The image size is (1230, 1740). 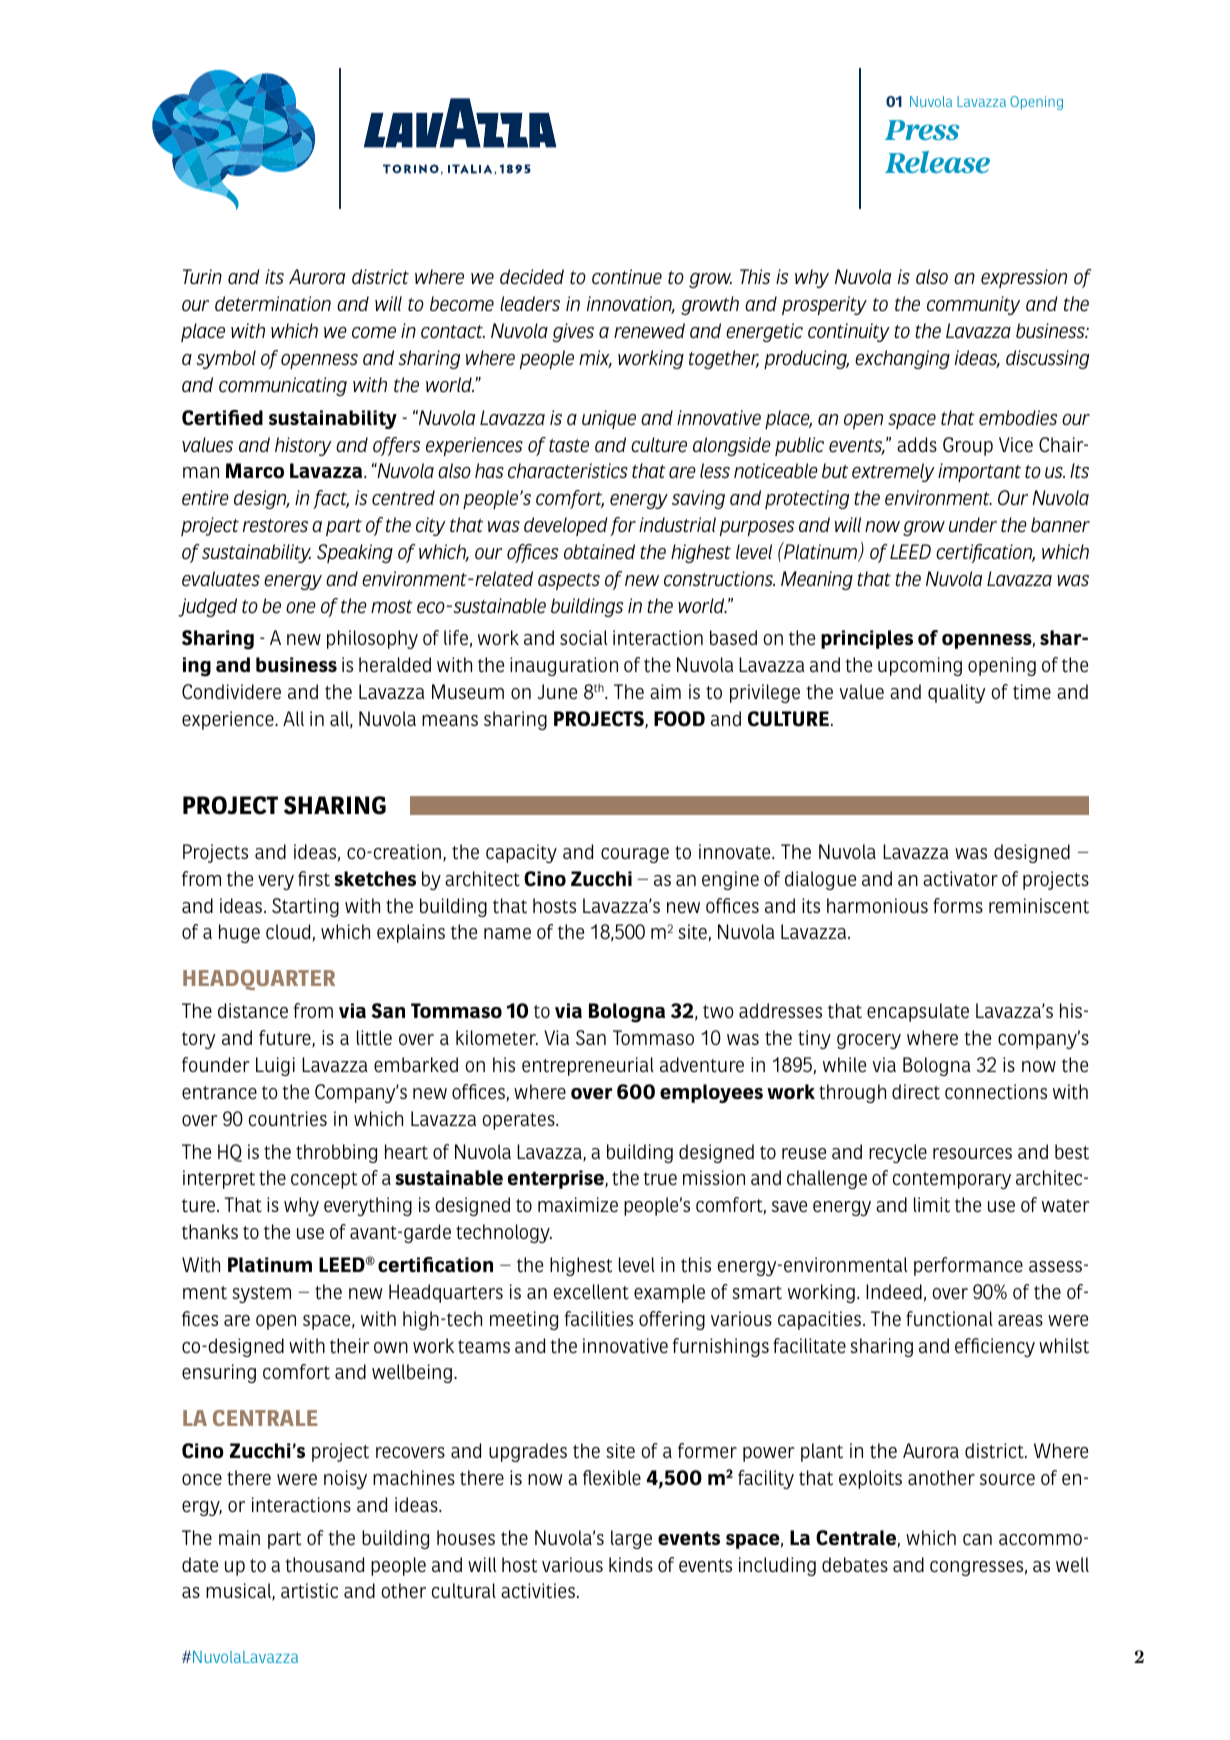 I want to click on courage, so click(x=635, y=855).
